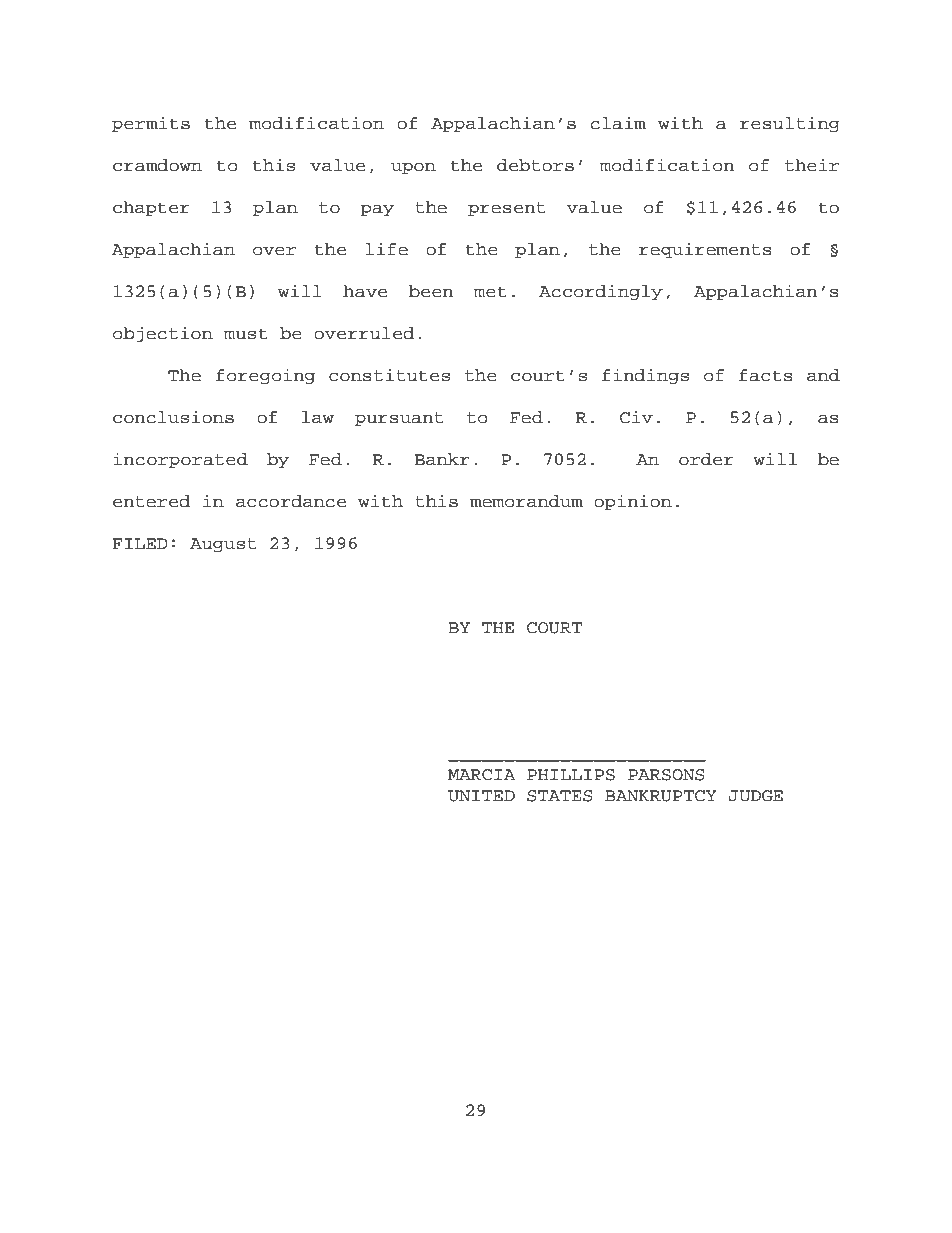 The height and width of the screenshot is (1233, 952). I want to click on PARSONS, so click(666, 775).
